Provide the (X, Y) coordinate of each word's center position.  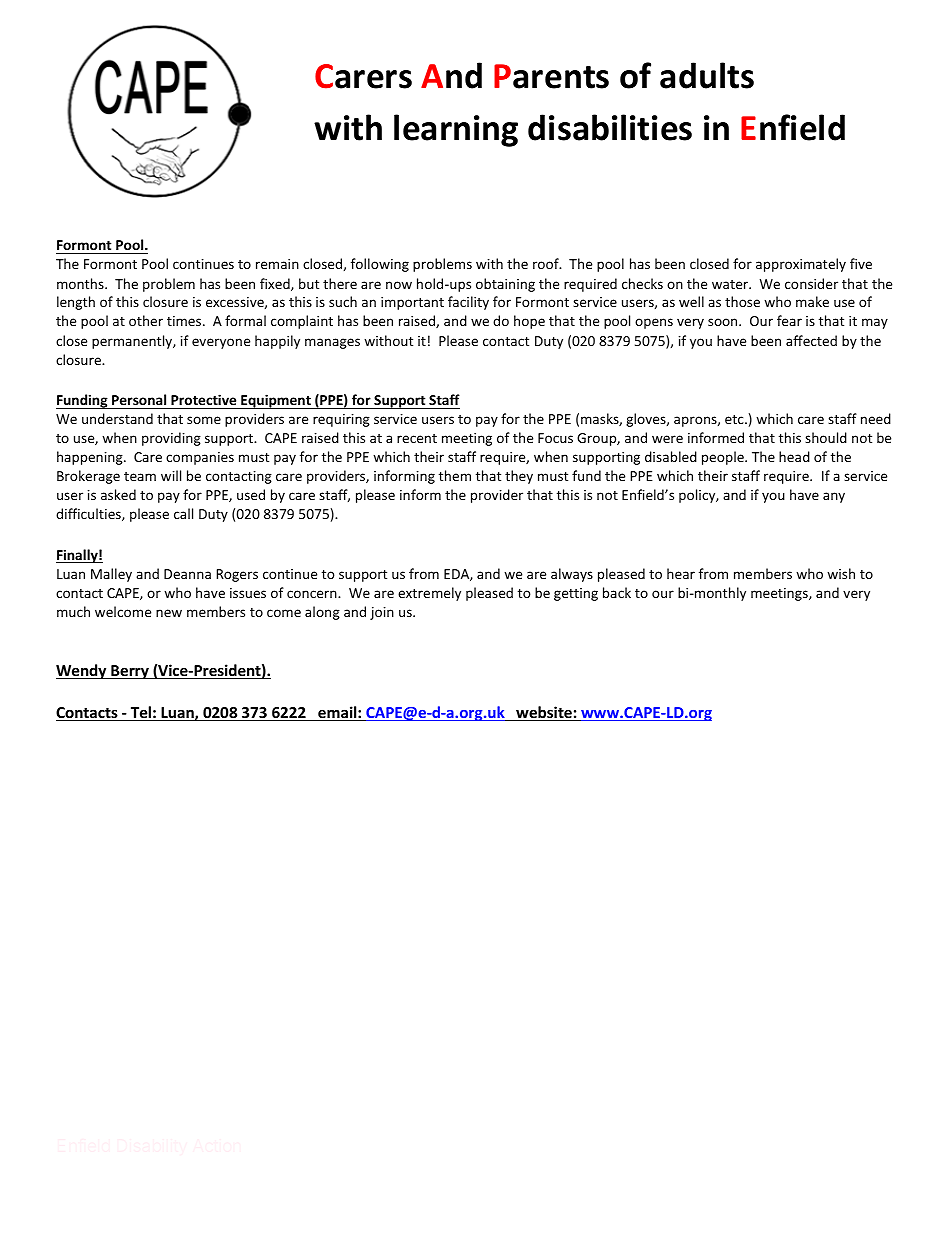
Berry (130, 672)
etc (735, 419)
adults (707, 75)
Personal (139, 399)
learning (456, 130)
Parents (551, 76)
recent (417, 438)
